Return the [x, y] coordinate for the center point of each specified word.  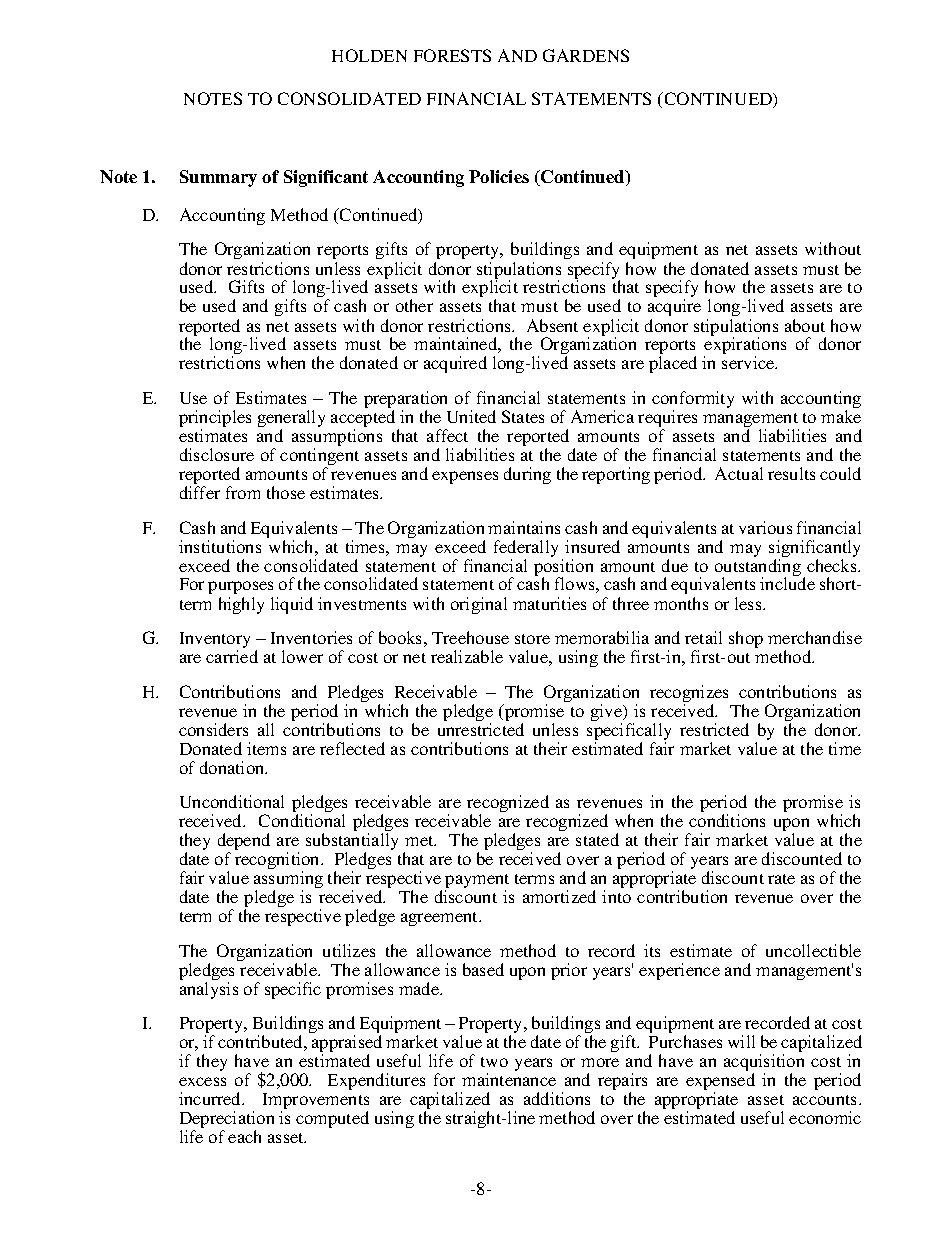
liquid [292, 605]
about [805, 325]
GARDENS [586, 55]
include [787, 583]
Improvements [316, 1102]
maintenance [509, 1079]
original [479, 605]
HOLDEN [369, 55]
